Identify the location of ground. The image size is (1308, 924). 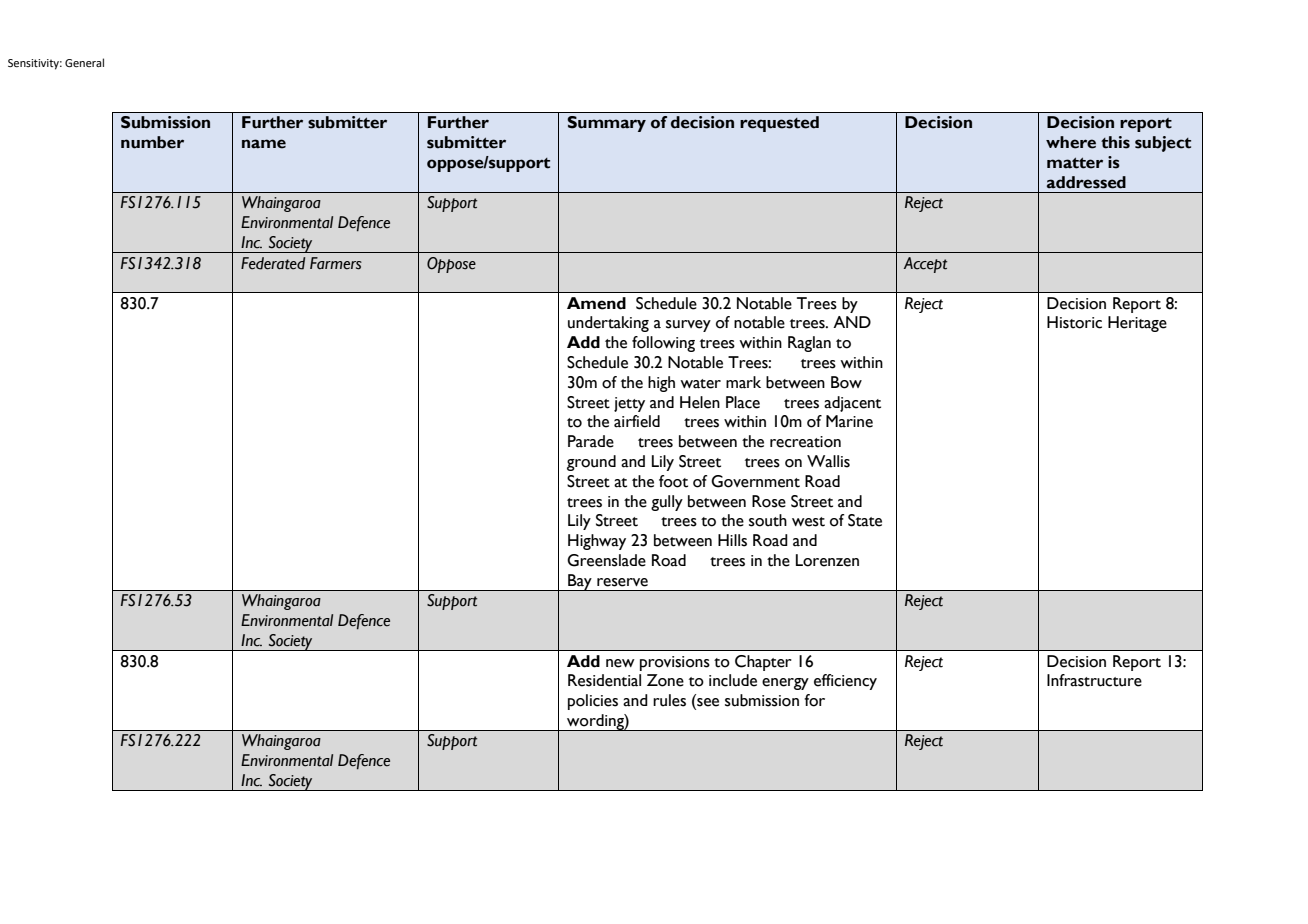
(591, 463).
